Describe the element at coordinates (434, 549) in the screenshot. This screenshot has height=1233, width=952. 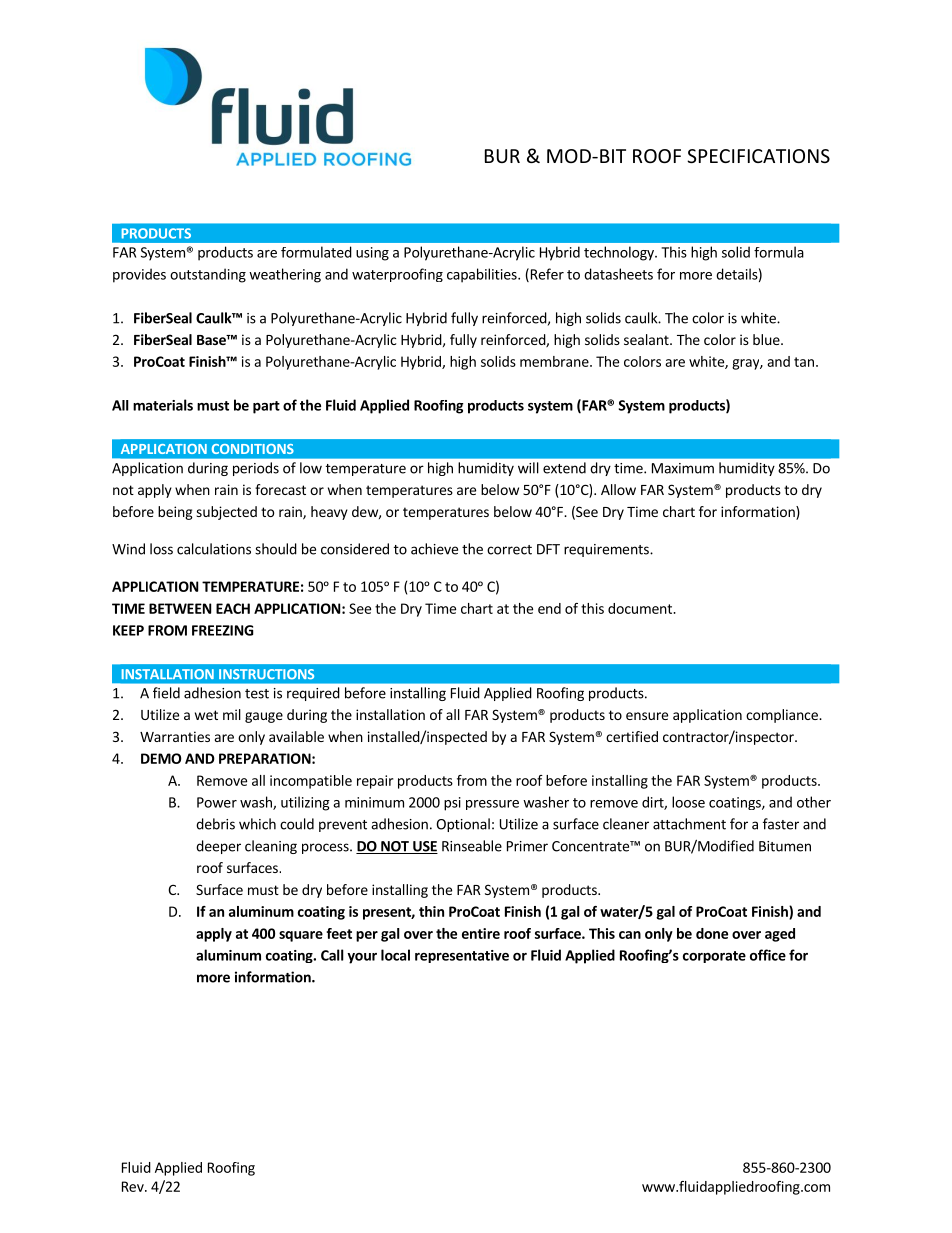
I see `achieve` at that location.
